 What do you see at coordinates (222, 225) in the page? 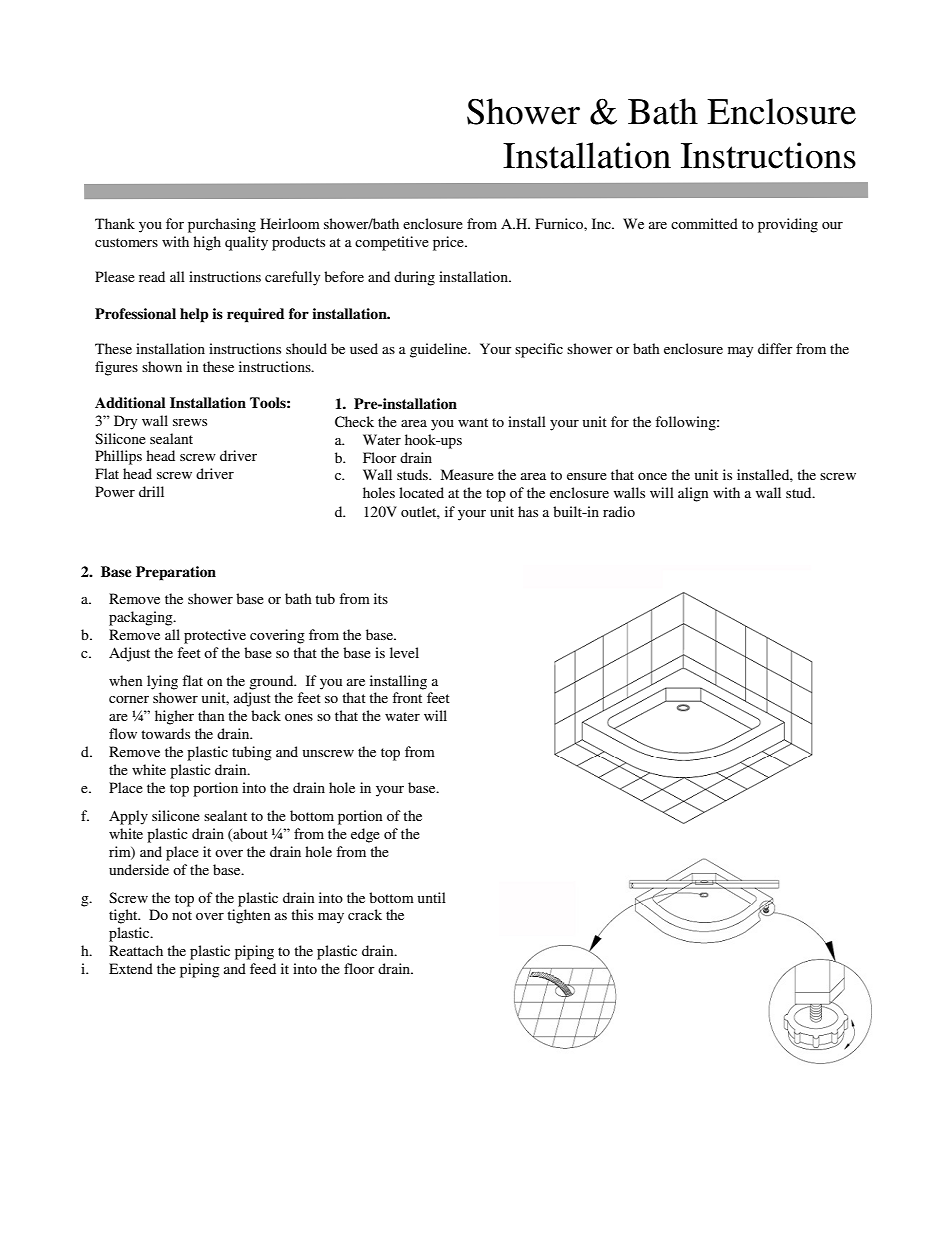
I see `purchasing` at bounding box center [222, 225].
